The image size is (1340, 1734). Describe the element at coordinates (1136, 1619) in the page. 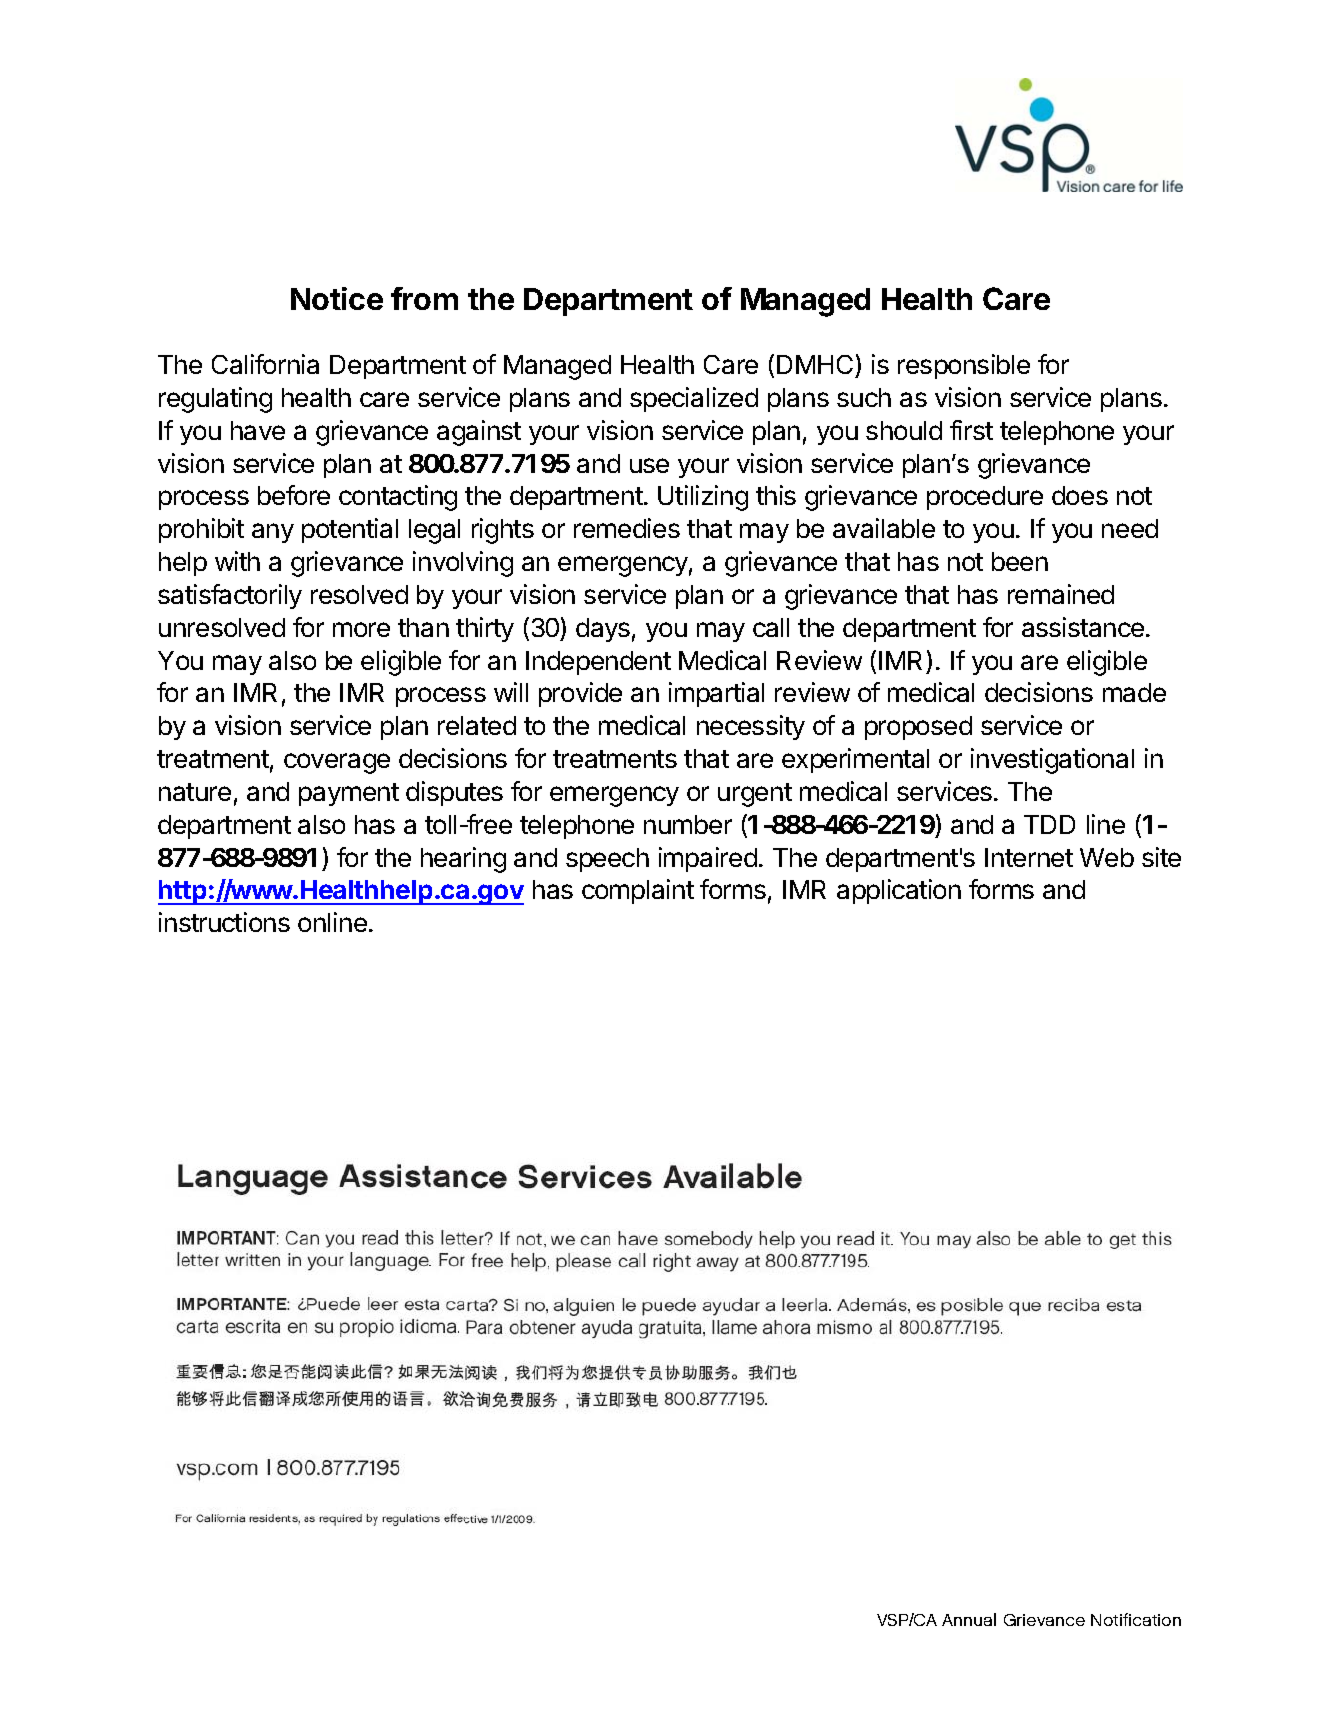

I see `Notification` at that location.
